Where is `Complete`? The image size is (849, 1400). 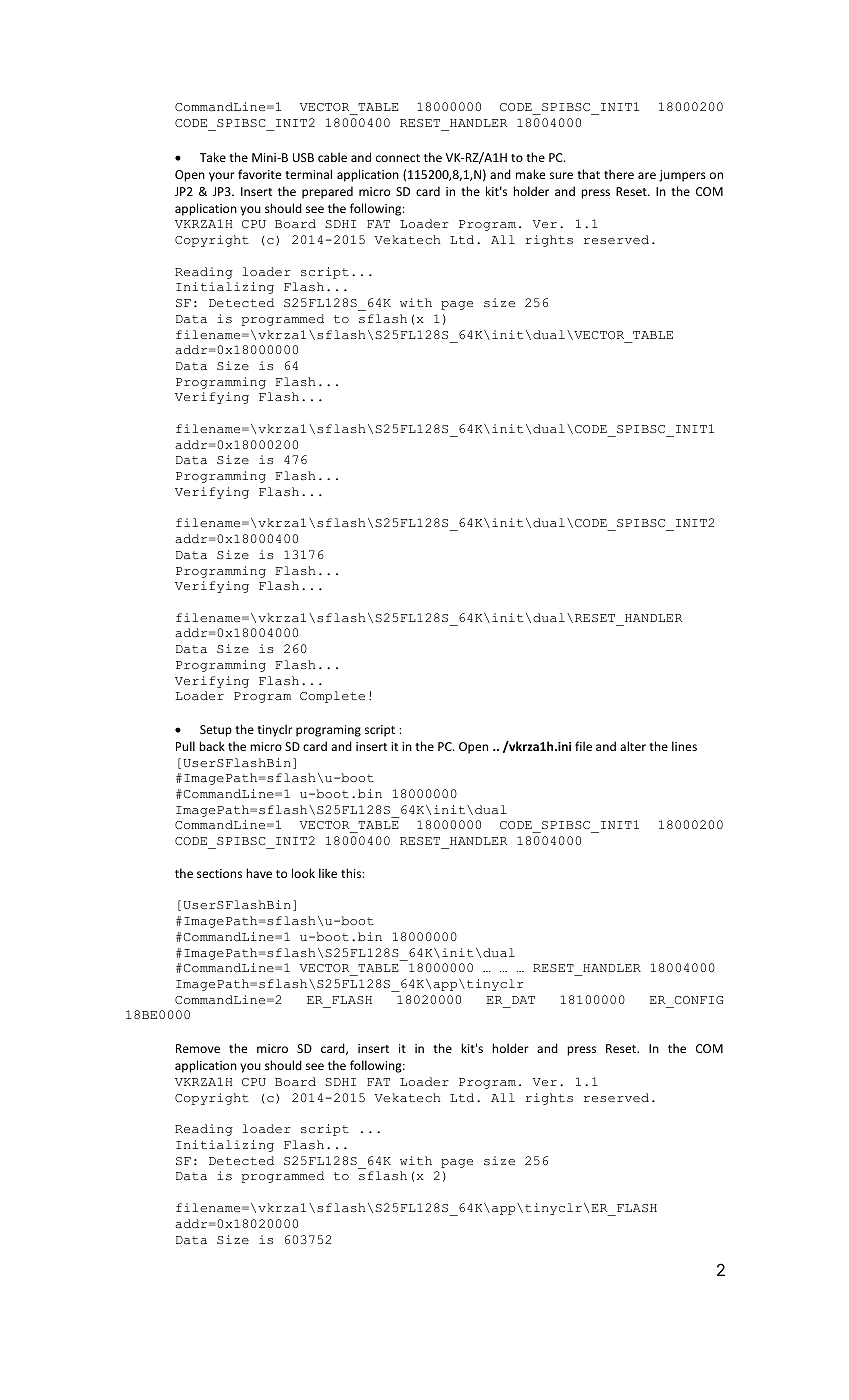
Complete is located at coordinates (332, 697).
